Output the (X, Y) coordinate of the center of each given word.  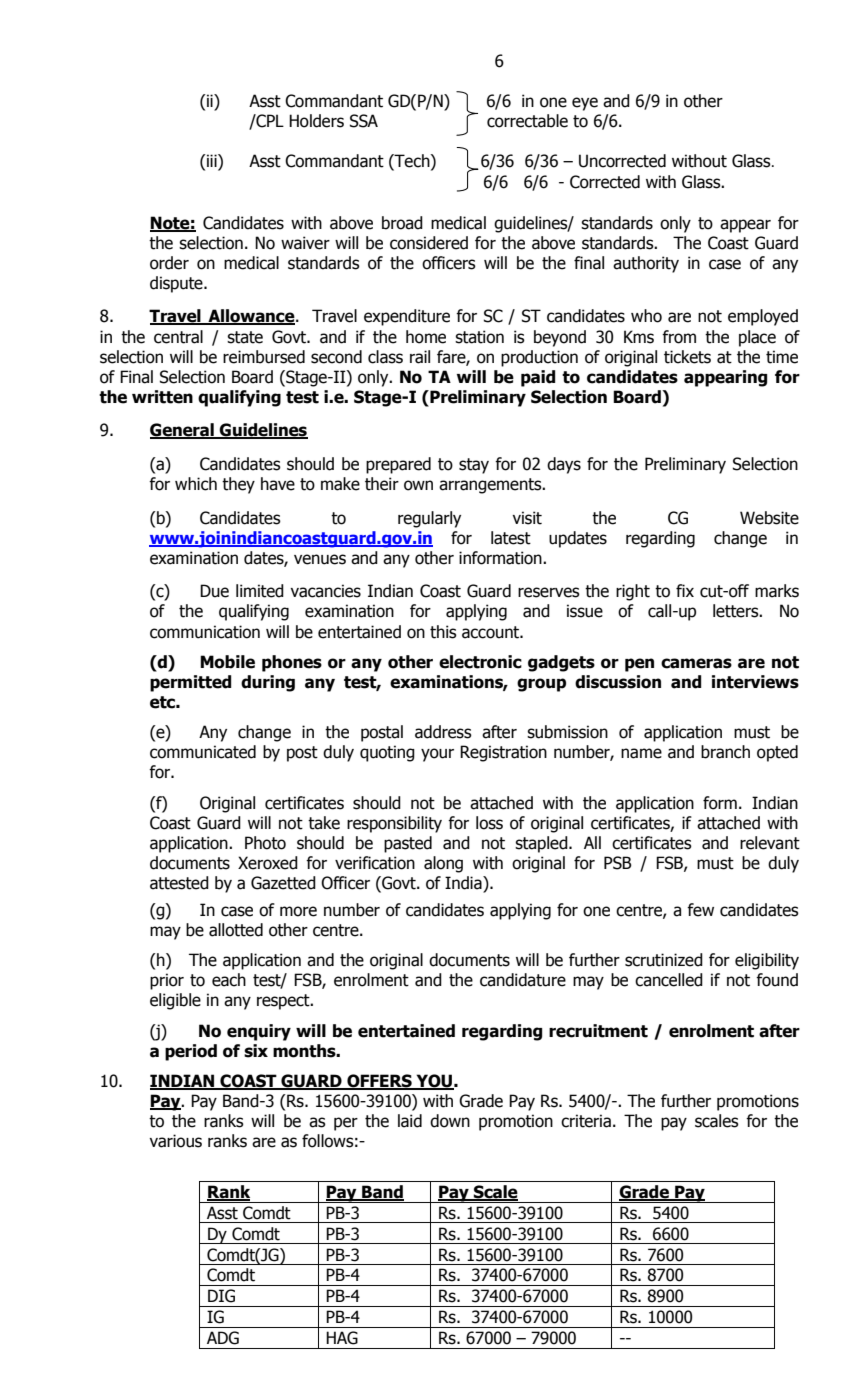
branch (725, 752)
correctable (527, 121)
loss (489, 823)
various (175, 1141)
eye (585, 104)
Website (769, 518)
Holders (316, 121)
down (450, 1121)
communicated (203, 752)
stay (474, 466)
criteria (586, 1121)
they (238, 485)
